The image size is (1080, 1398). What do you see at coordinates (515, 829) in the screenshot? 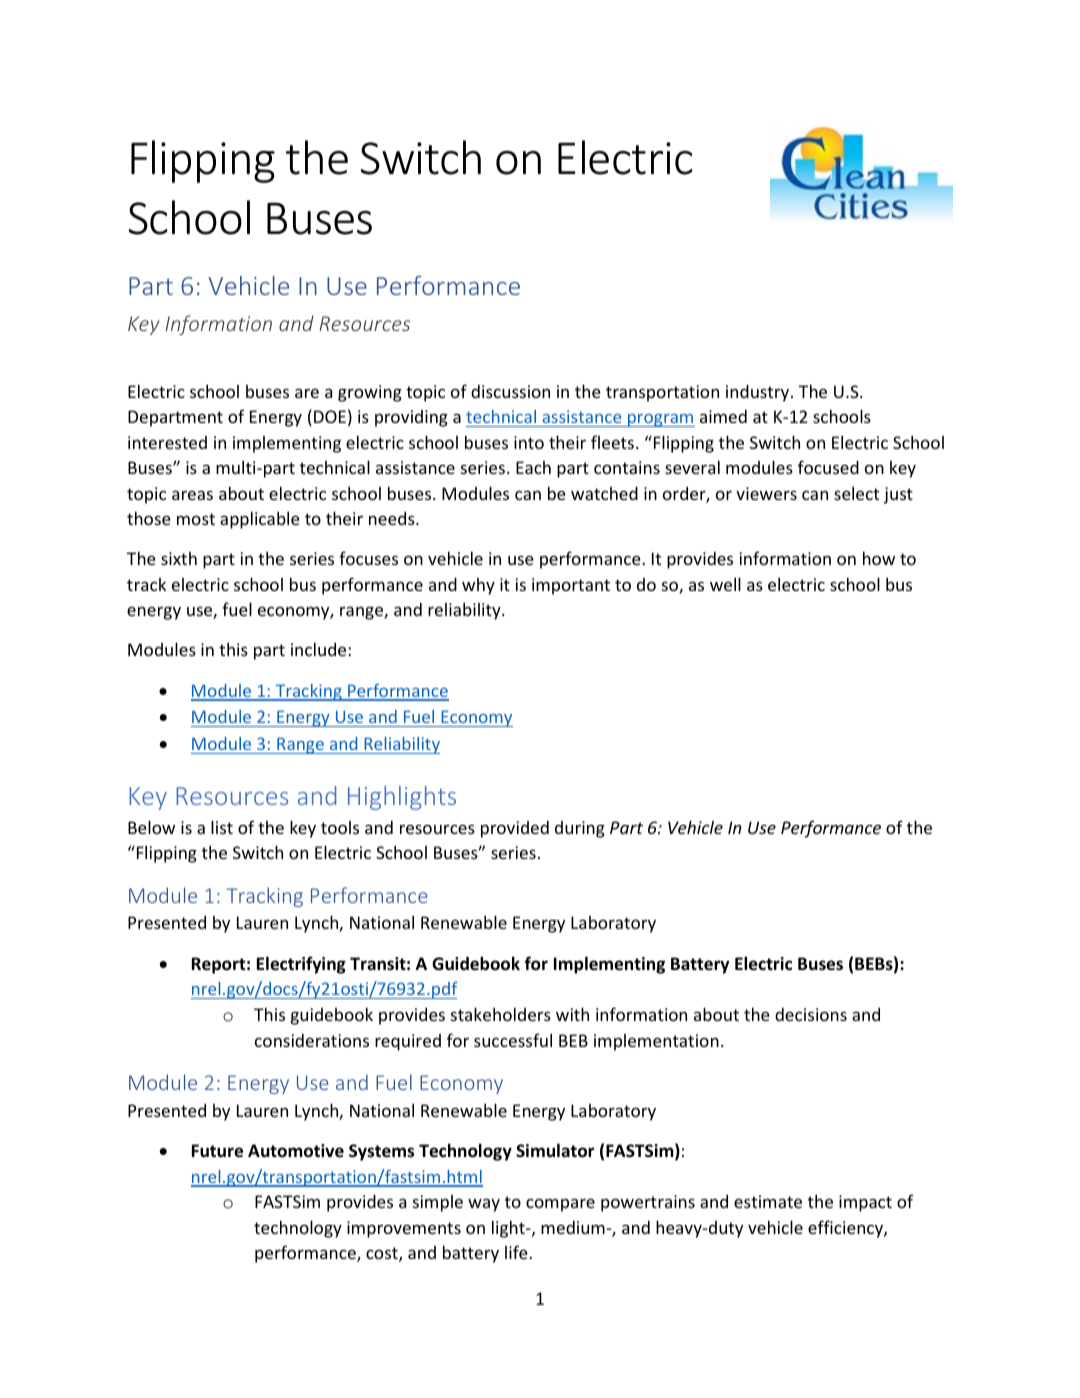
I see `provided` at bounding box center [515, 829].
